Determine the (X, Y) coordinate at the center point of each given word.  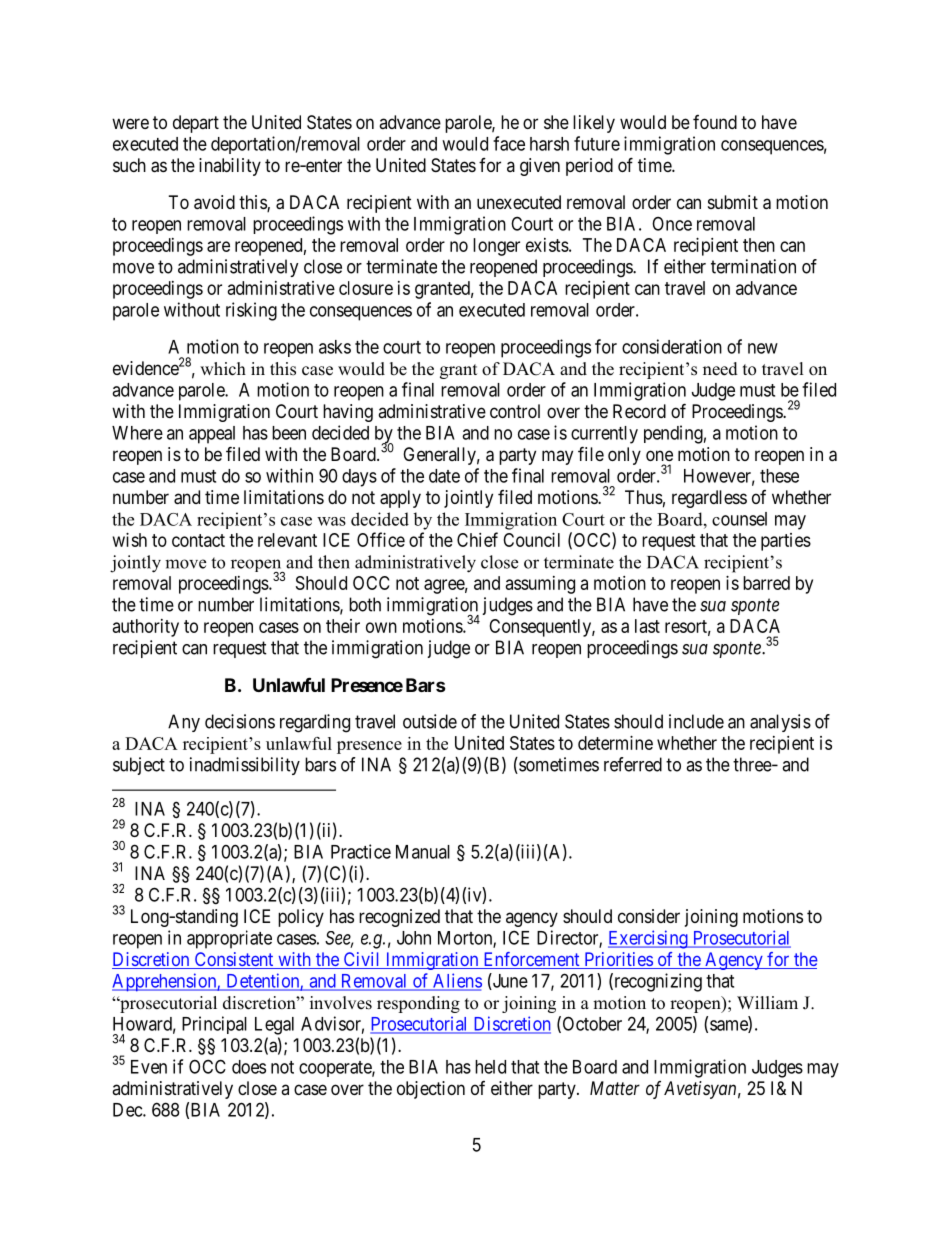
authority (146, 628)
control (515, 411)
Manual (423, 852)
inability (230, 167)
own (381, 627)
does (249, 1067)
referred (633, 764)
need (720, 369)
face (509, 143)
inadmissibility (245, 766)
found (715, 122)
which (223, 369)
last (647, 626)
